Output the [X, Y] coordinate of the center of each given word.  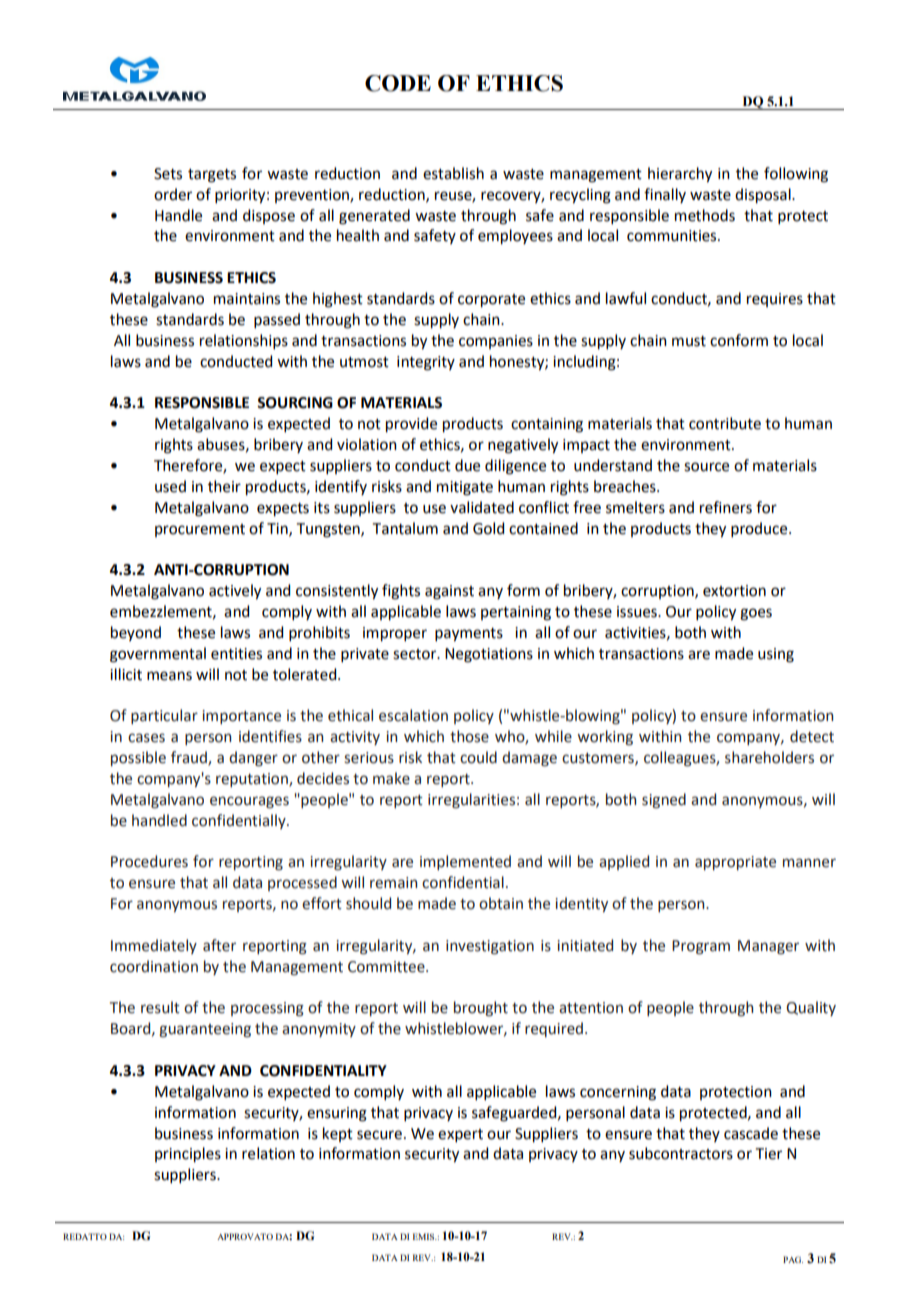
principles [188, 1155]
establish [453, 173]
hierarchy [680, 175]
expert [460, 1135]
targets [212, 176]
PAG [793, 1259]
